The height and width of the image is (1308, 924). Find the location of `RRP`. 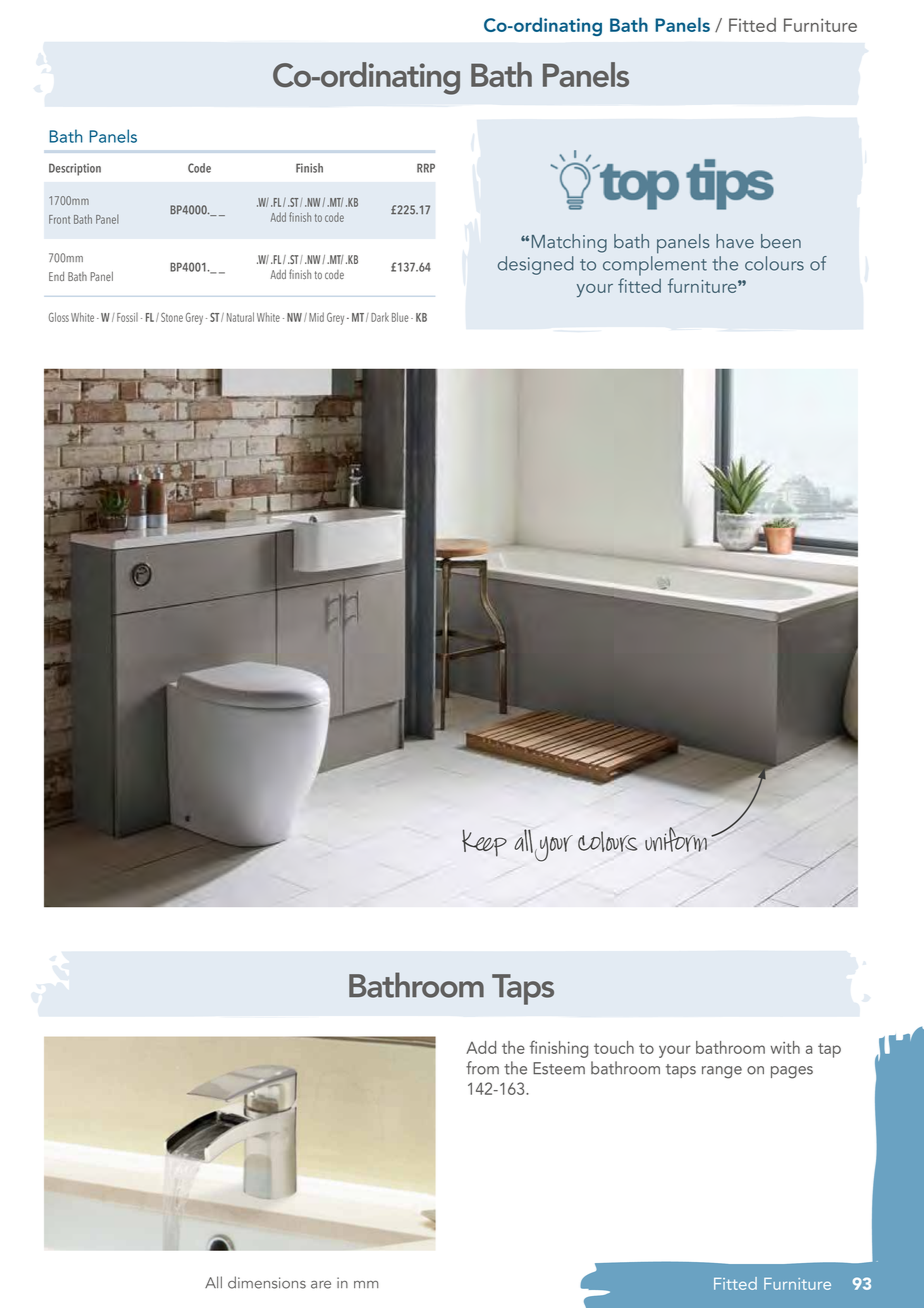

RRP is located at coordinates (426, 168).
